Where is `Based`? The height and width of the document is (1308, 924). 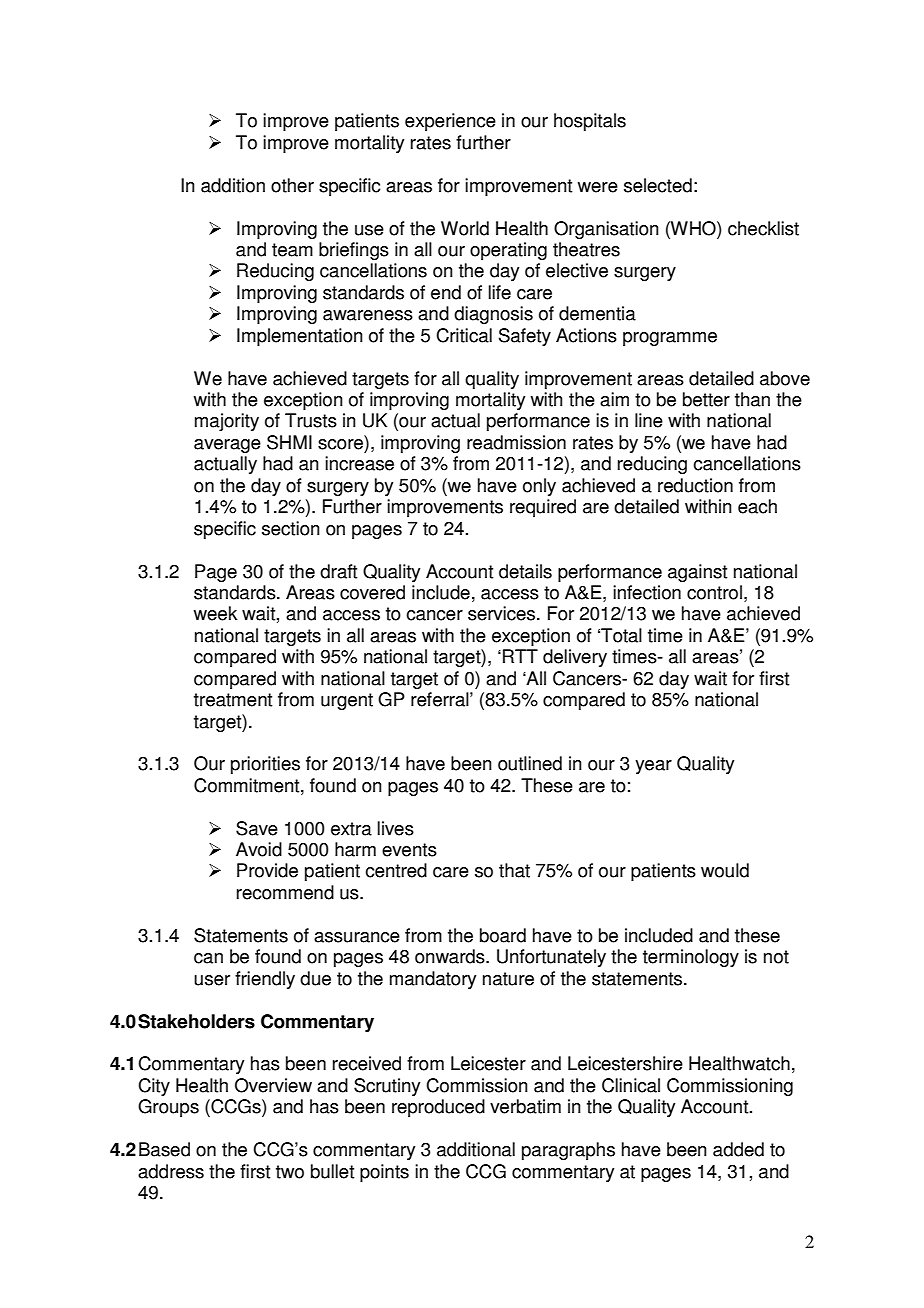 Based is located at coordinates (164, 1149).
